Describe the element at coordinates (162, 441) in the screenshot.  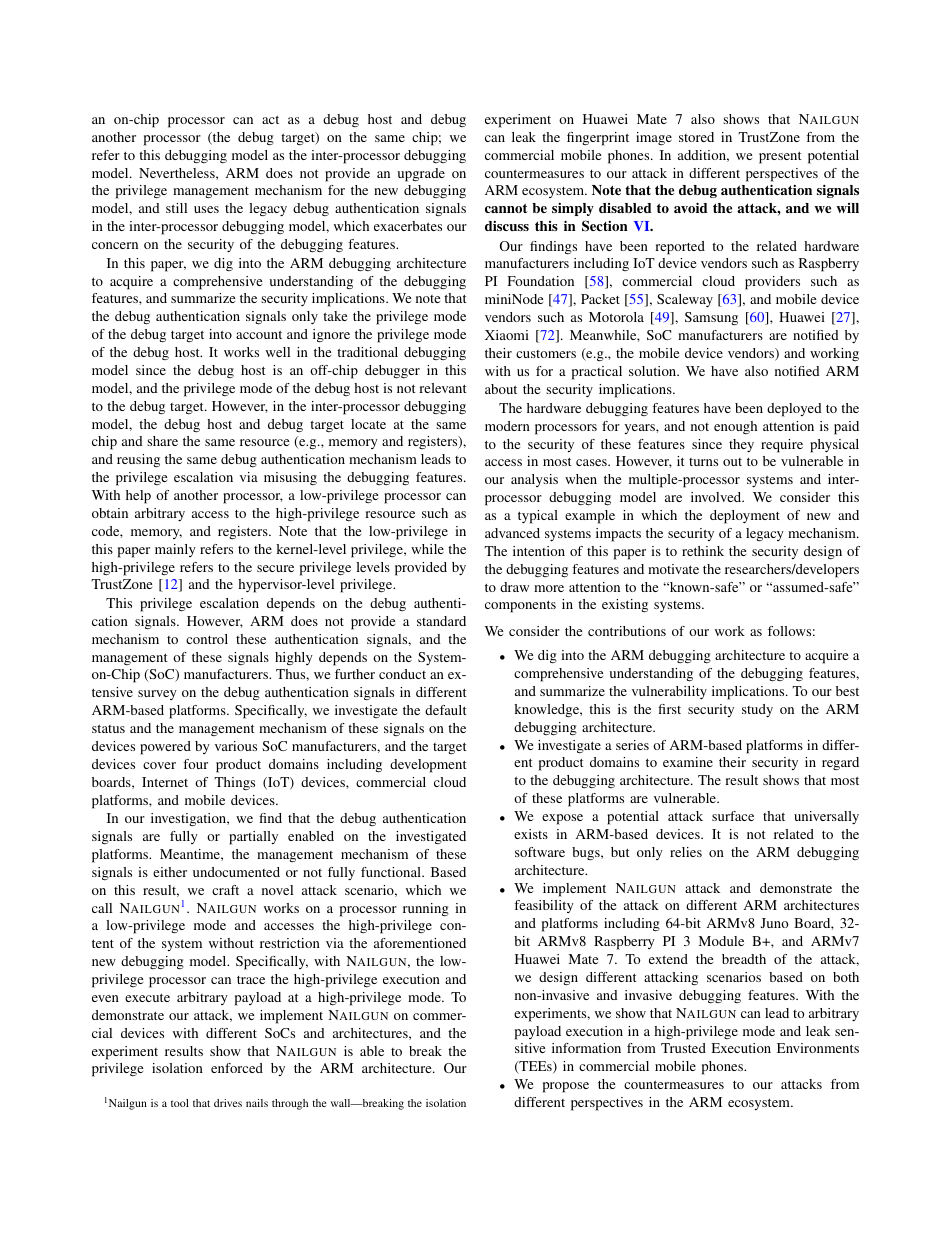
I see `share` at that location.
